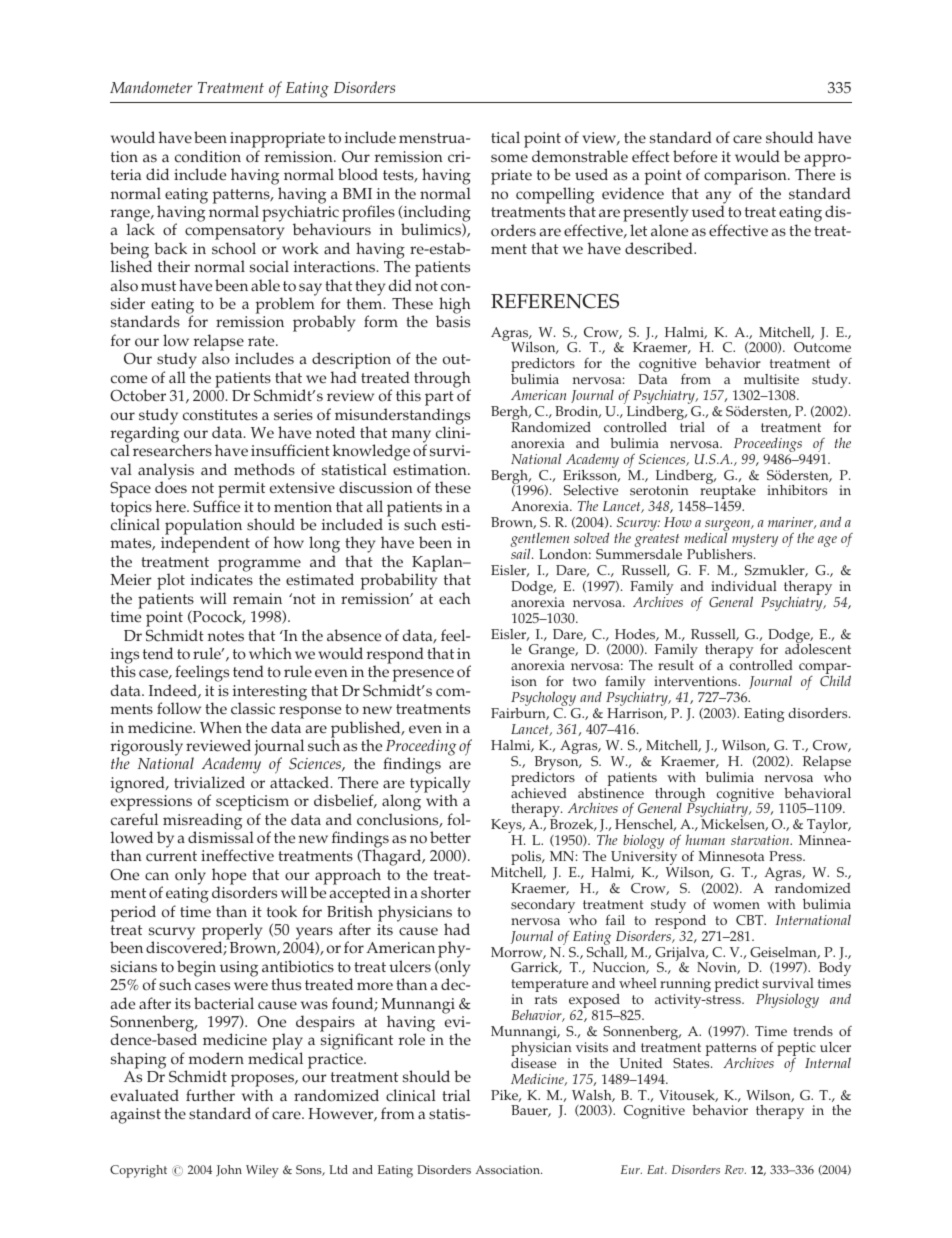  What do you see at coordinates (234, 234) in the image?
I see `compensatory` at bounding box center [234, 234].
